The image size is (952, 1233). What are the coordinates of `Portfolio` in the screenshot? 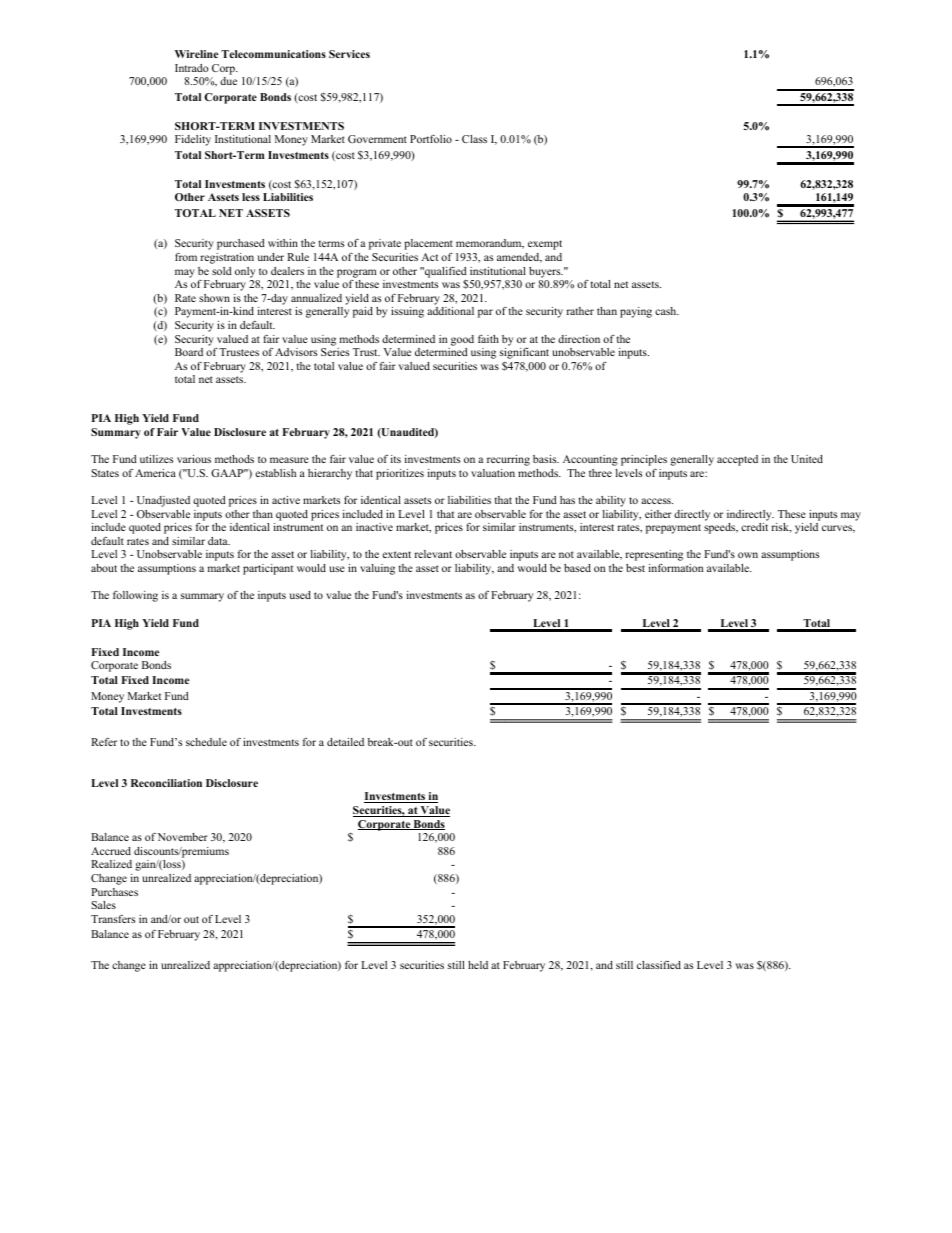 It's located at (431, 139).
